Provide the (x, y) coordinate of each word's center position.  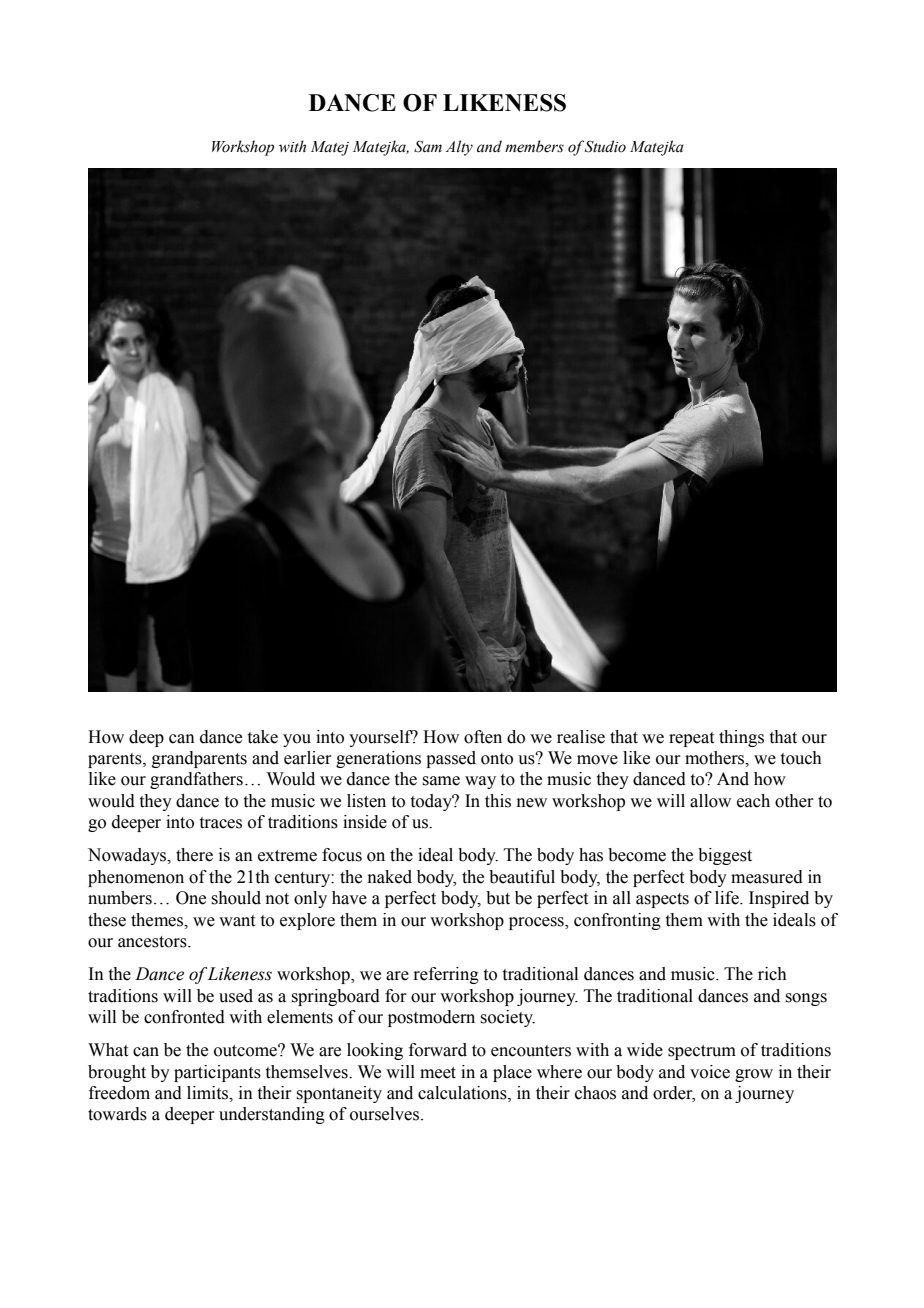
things (741, 738)
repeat (691, 739)
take (263, 737)
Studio (605, 146)
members (534, 146)
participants (217, 1073)
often (483, 737)
